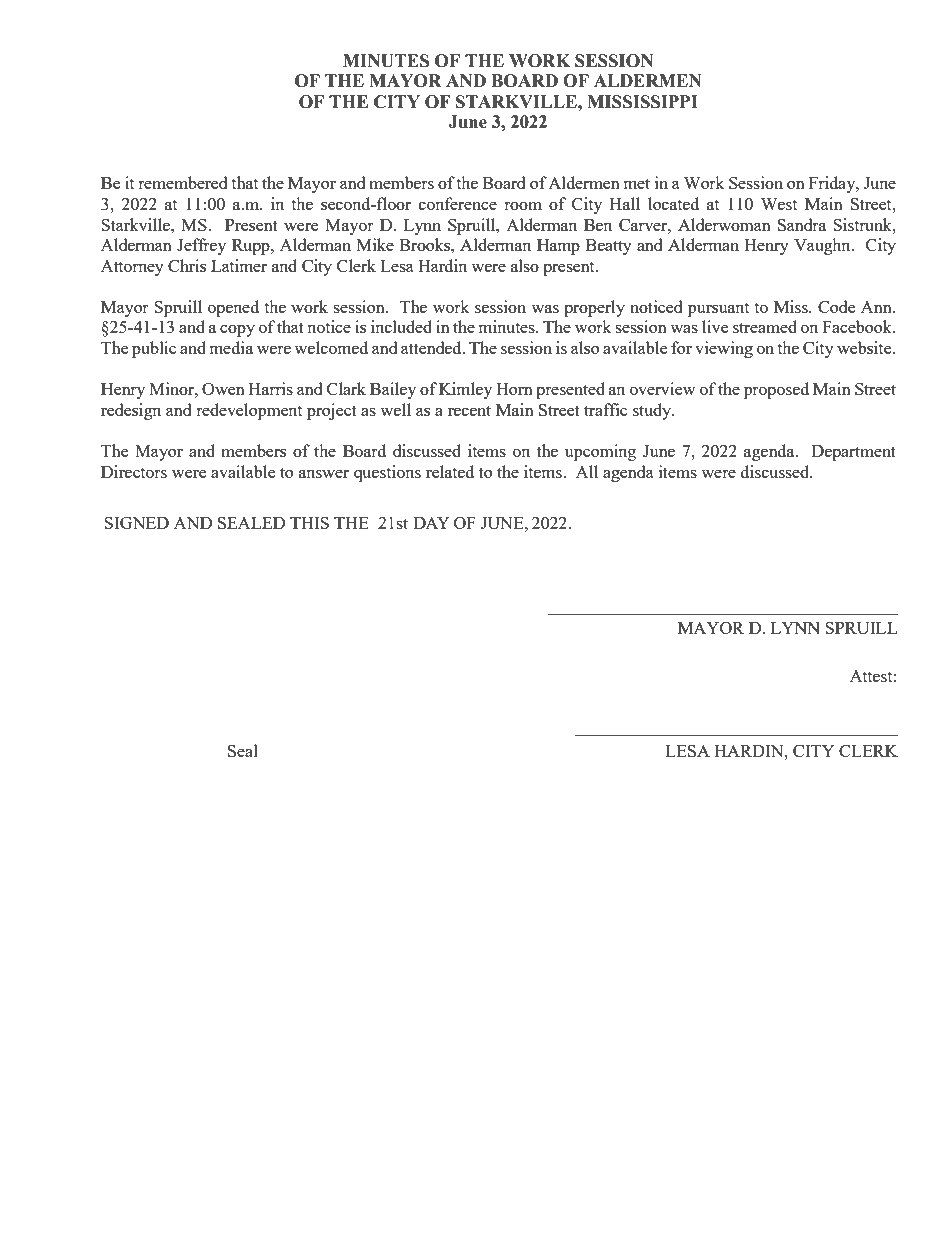  I want to click on copy, so click(237, 331).
